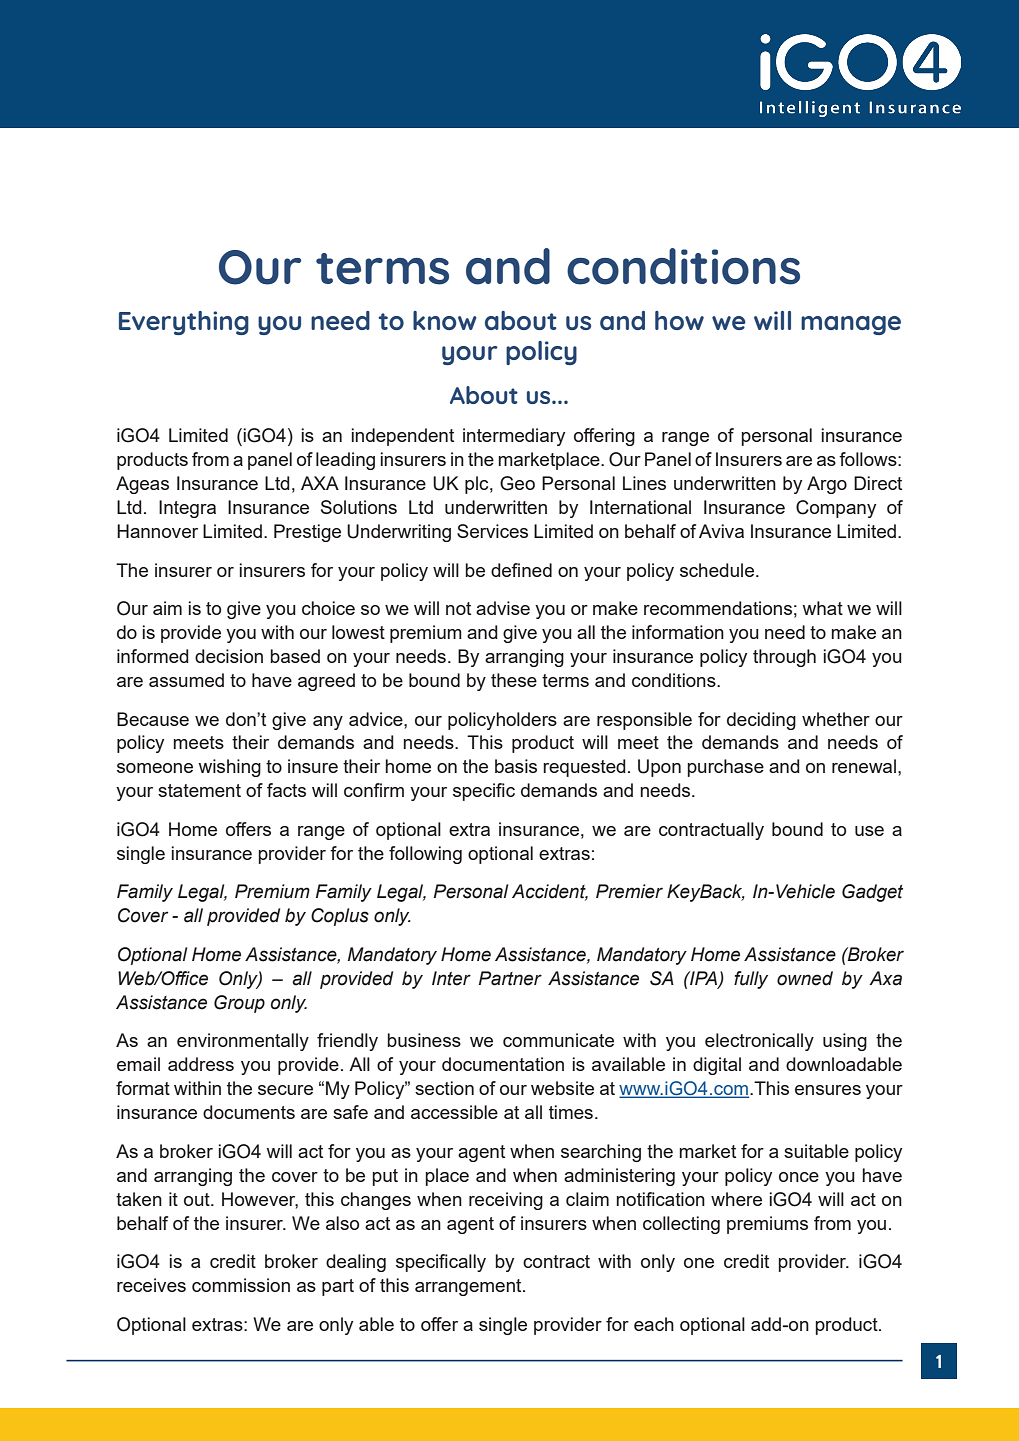  Describe the element at coordinates (229, 656) in the screenshot. I see `decision` at that location.
